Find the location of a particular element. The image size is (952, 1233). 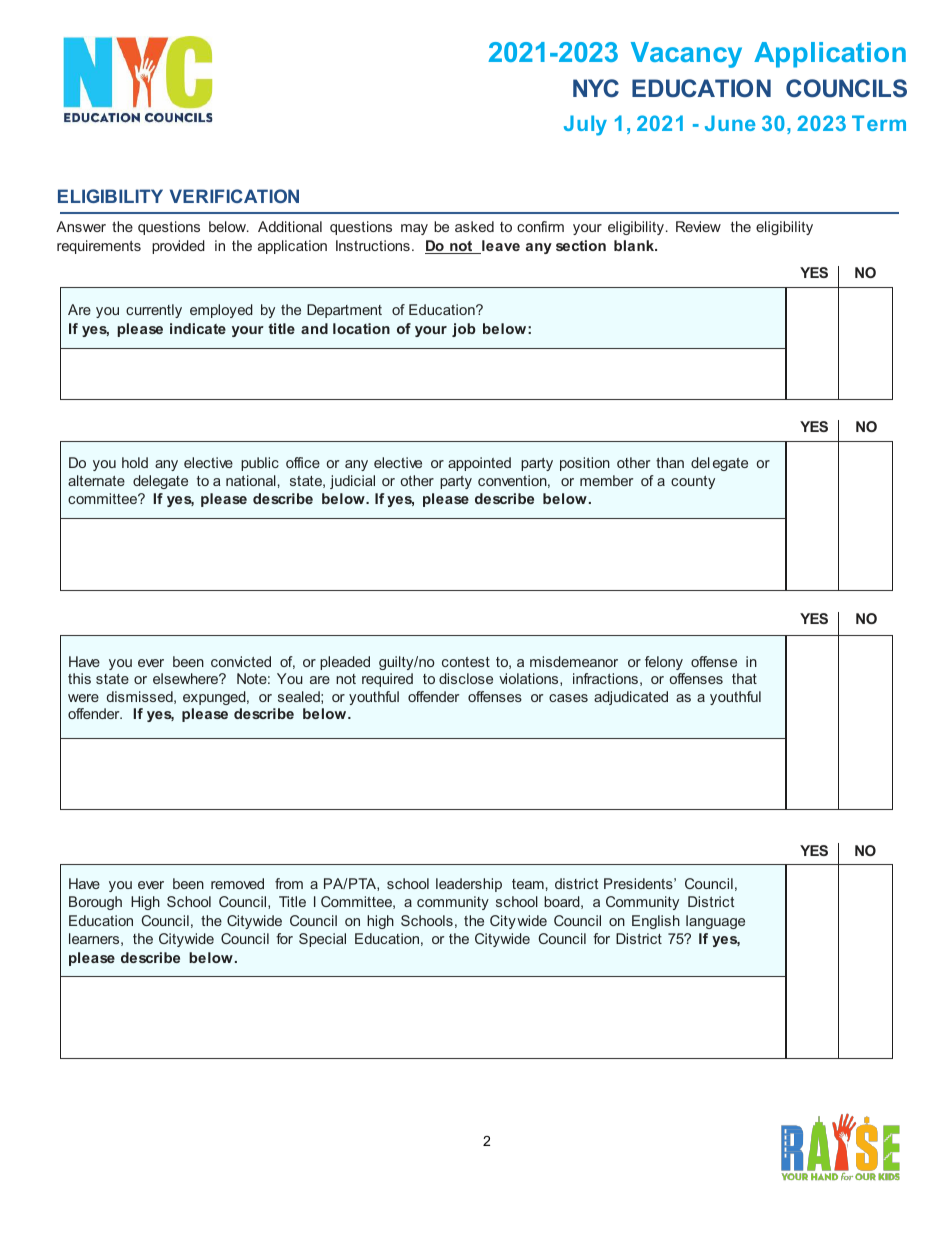

hold is located at coordinates (135, 462).
